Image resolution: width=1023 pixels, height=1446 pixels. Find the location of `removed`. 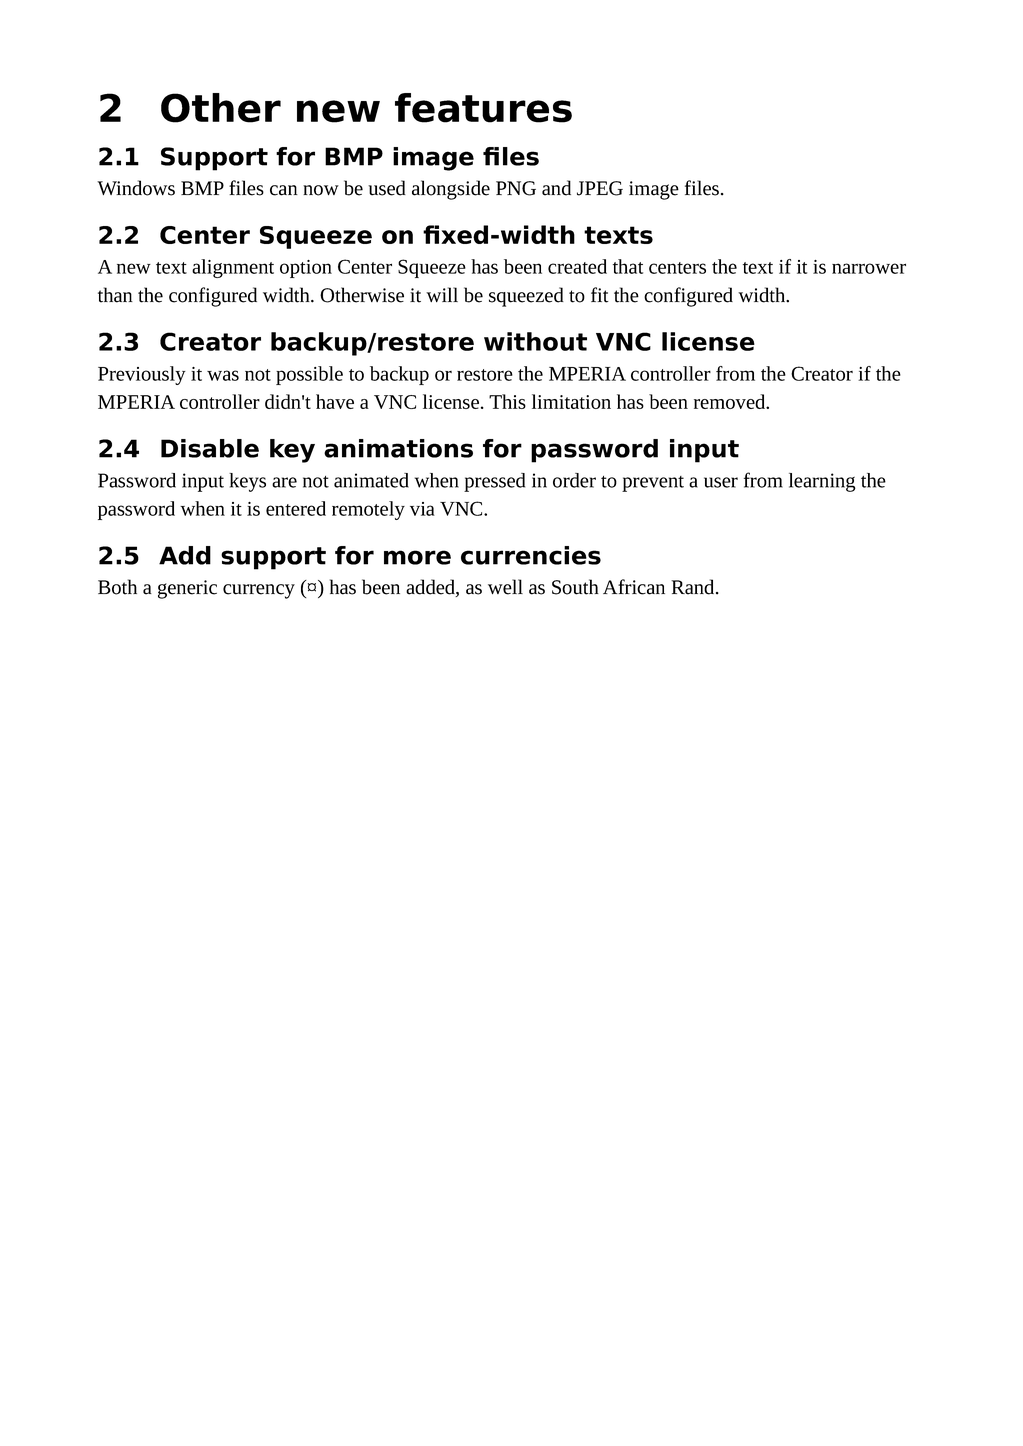

removed is located at coordinates (731, 401).
